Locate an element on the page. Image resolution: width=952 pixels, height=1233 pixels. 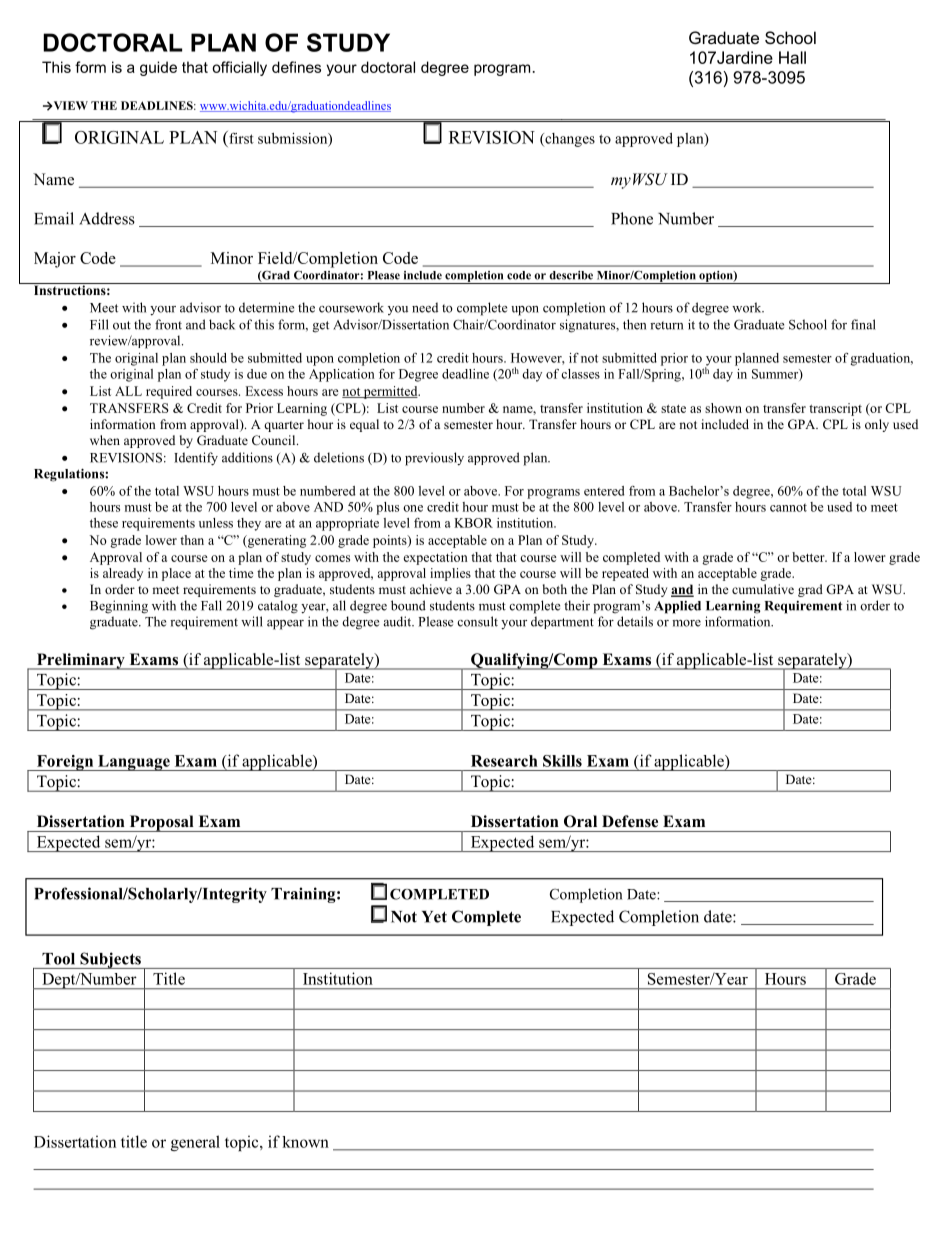
Beginning is located at coordinates (119, 607).
